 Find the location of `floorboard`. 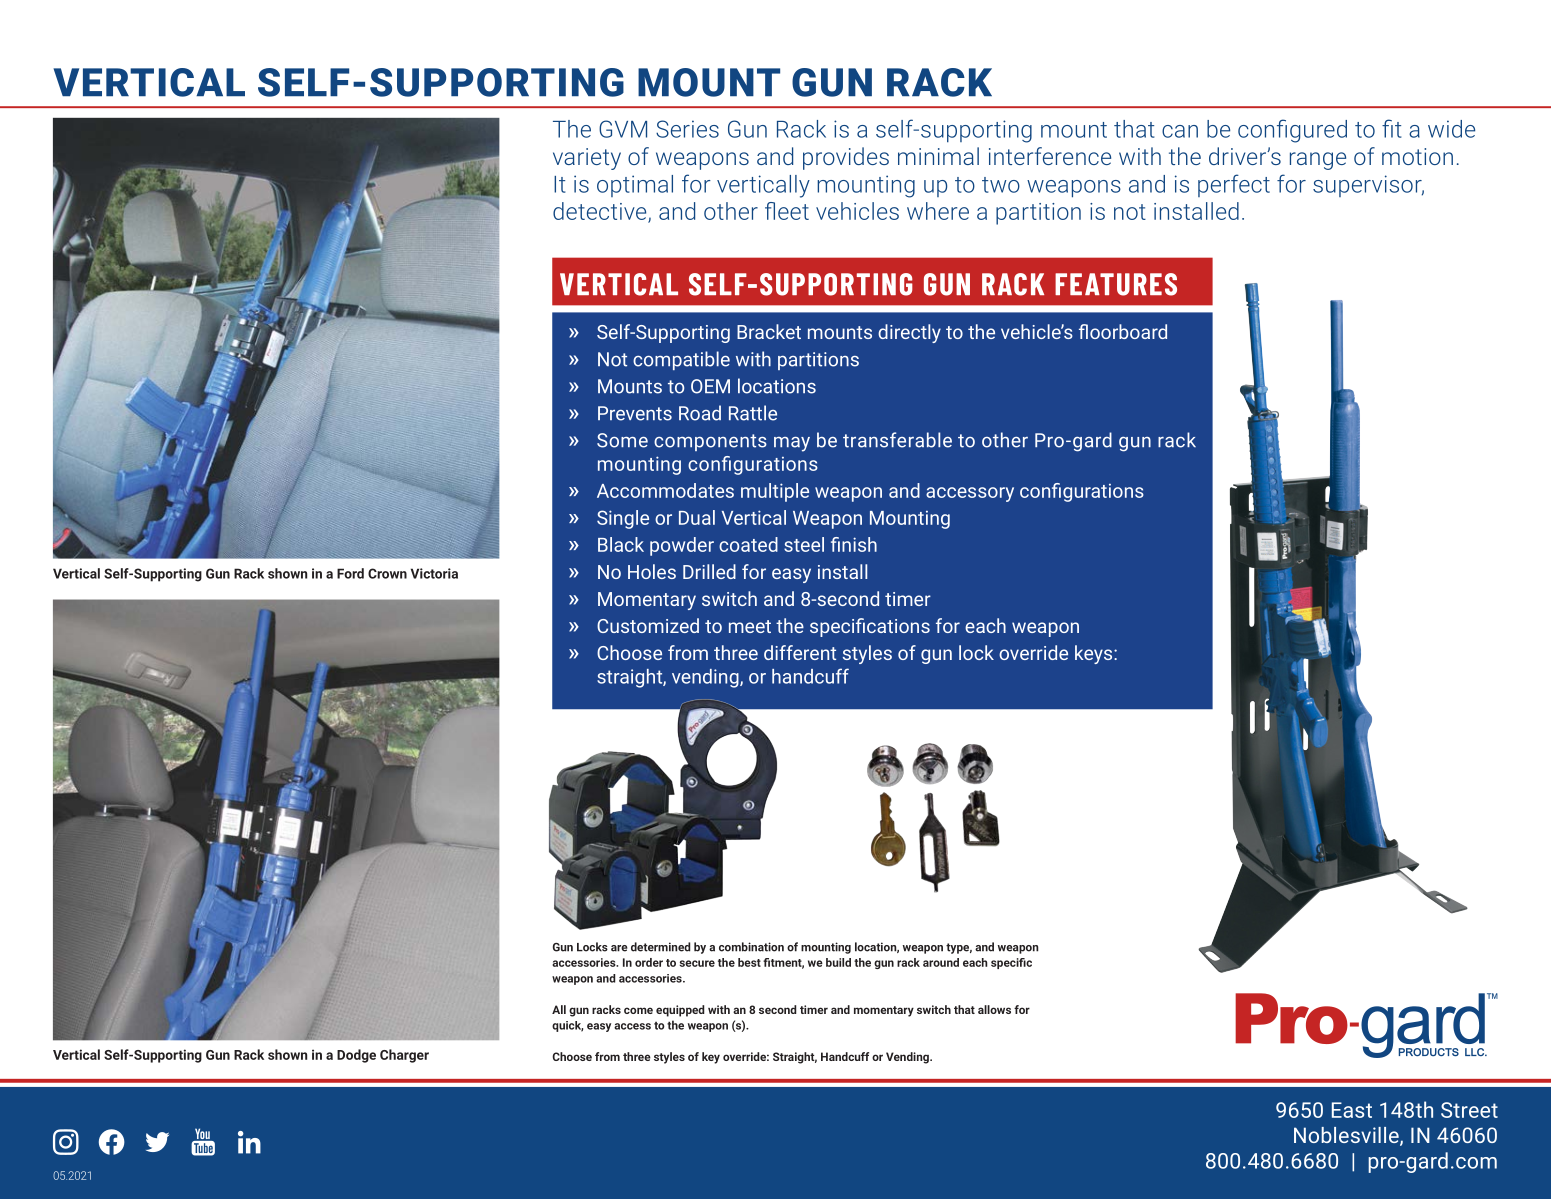

floorboard is located at coordinates (1123, 331).
